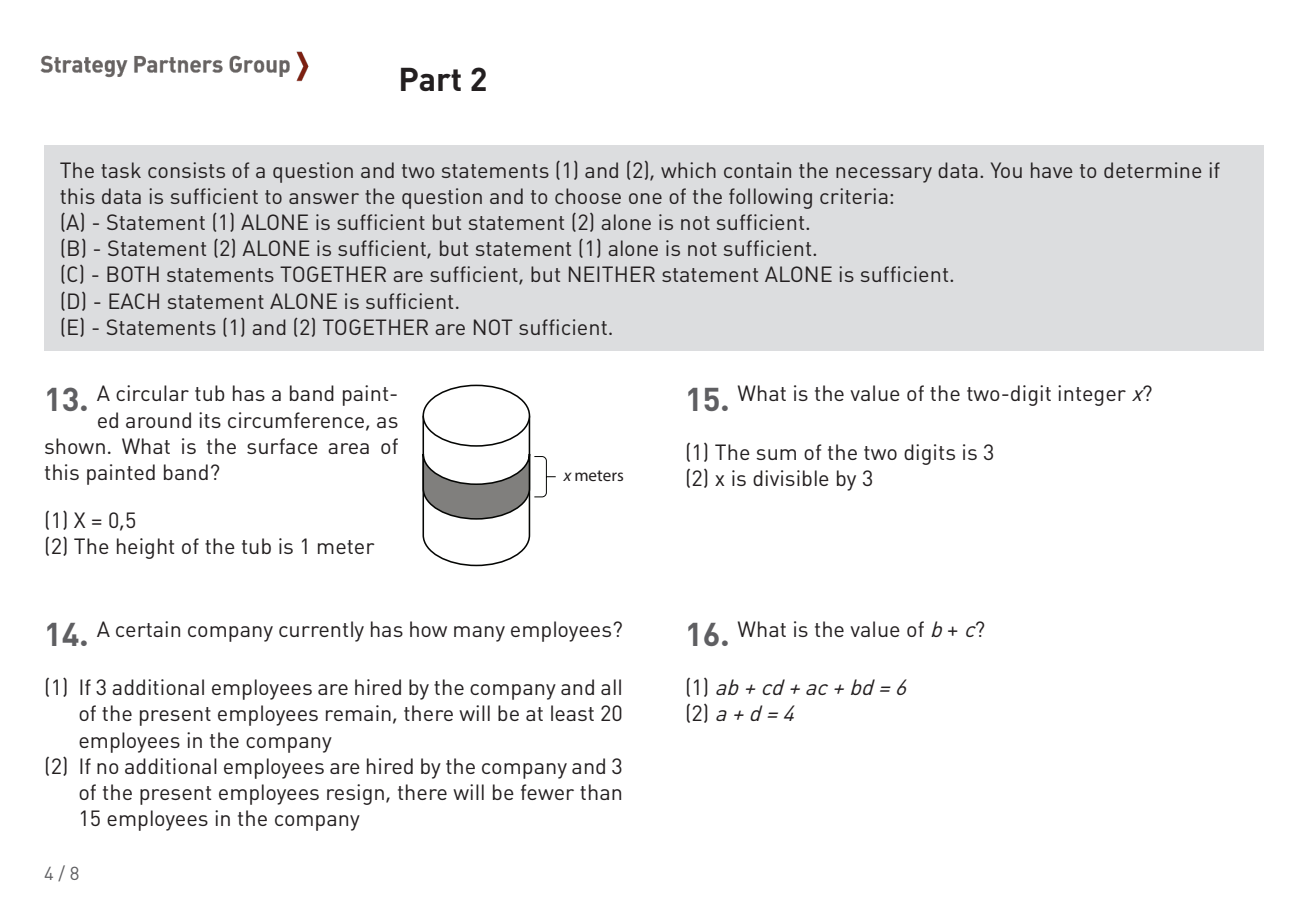 The width and height of the document is (1308, 924). Describe the element at coordinates (1092, 395) in the document. I see `integer` at that location.
